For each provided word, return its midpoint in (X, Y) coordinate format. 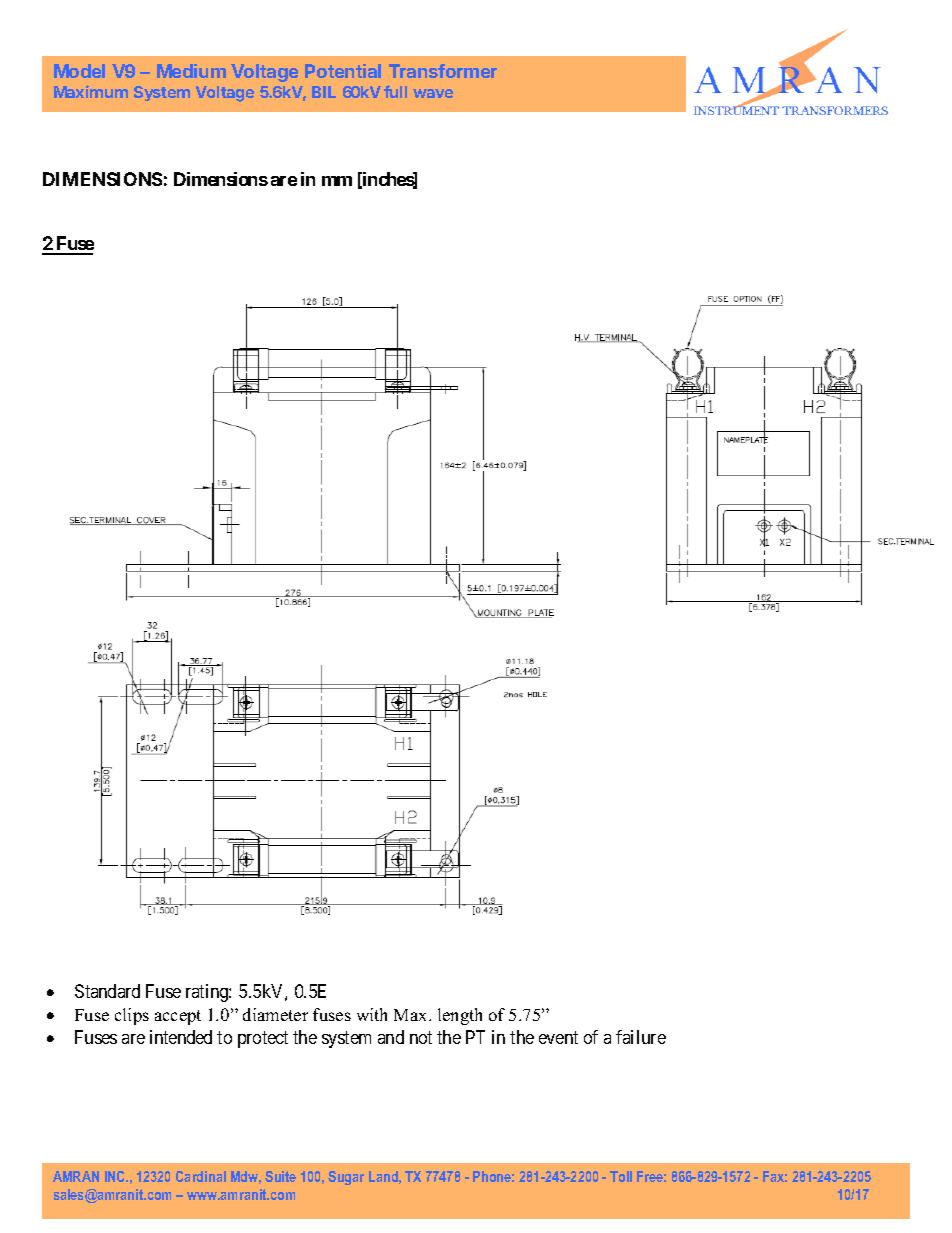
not (421, 1037)
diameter (275, 1014)
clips (132, 1016)
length (460, 1016)
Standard (107, 991)
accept (178, 1017)
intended (181, 1037)
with (372, 1014)
